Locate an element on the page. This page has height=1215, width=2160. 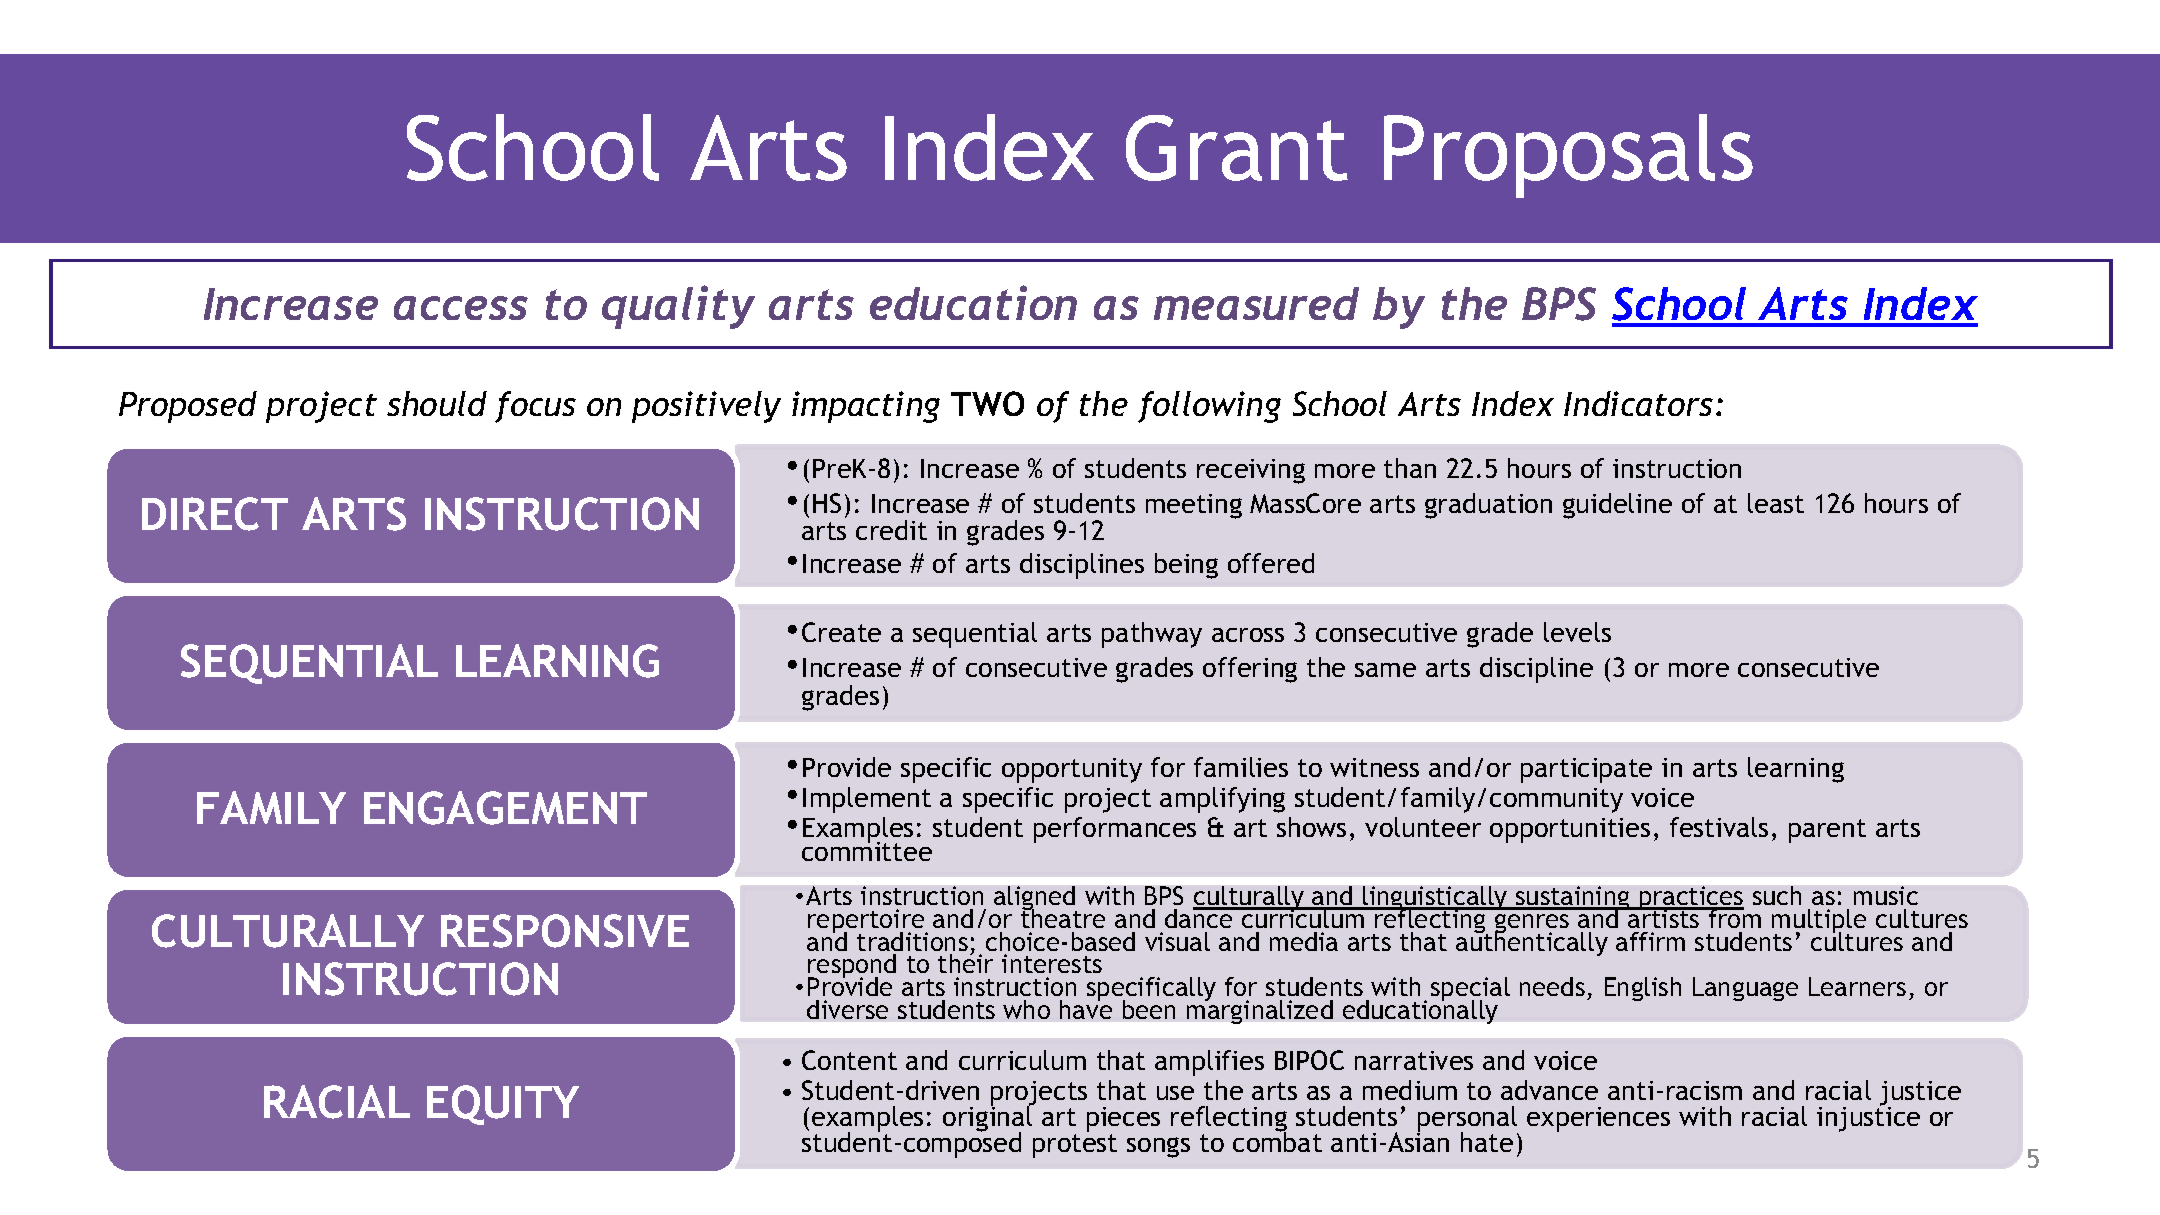
guideline is located at coordinates (1617, 506).
